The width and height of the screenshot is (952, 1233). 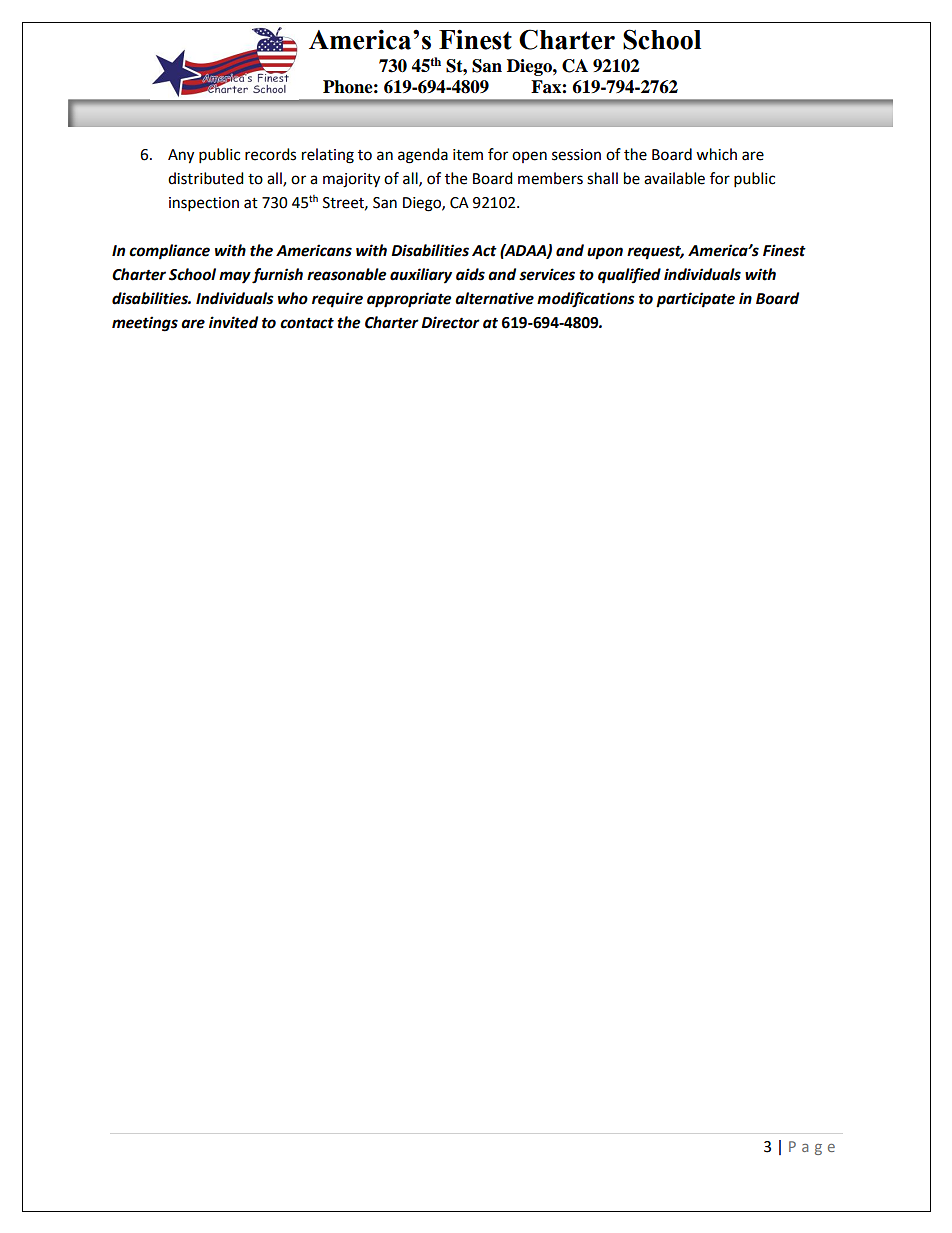 What do you see at coordinates (235, 277) in the screenshot?
I see `may` at bounding box center [235, 277].
